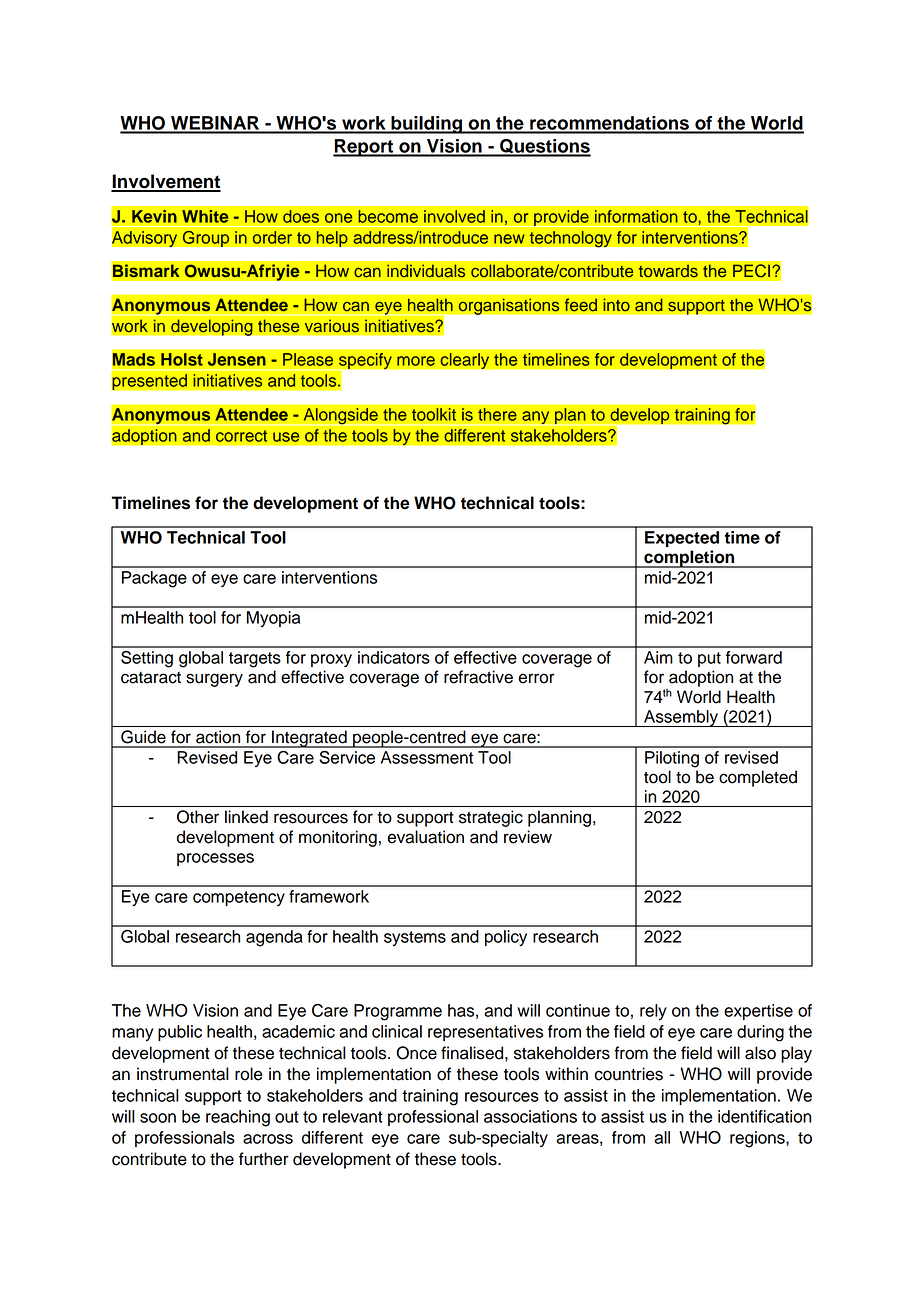 Image resolution: width=924 pixels, height=1308 pixels. What do you see at coordinates (427, 125) in the document?
I see `building` at bounding box center [427, 125].
